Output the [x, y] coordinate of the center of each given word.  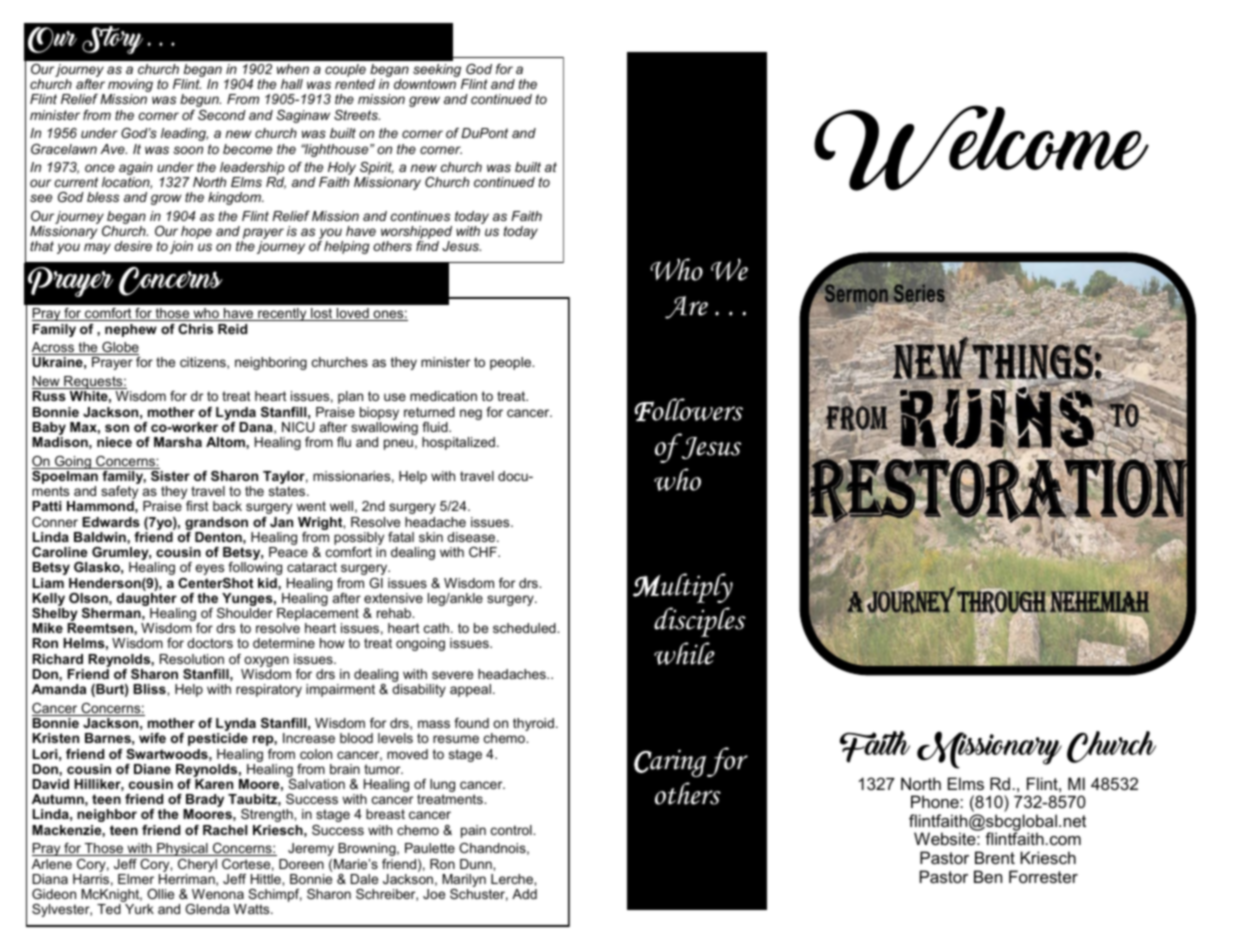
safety [119, 494]
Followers [689, 409]
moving [130, 87]
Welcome [981, 148]
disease [472, 537]
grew [424, 101]
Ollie [160, 894]
